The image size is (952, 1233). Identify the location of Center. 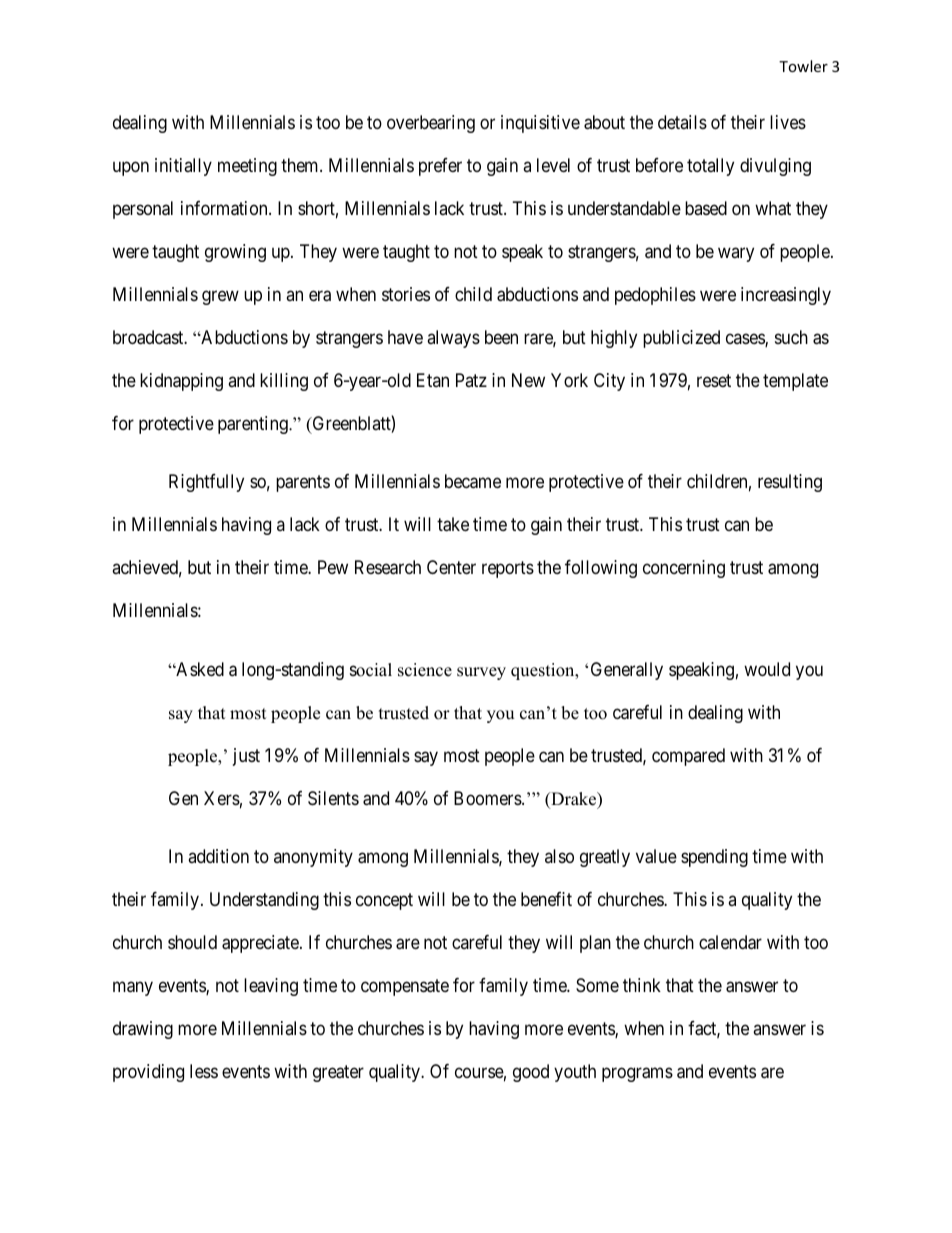
(451, 567).
